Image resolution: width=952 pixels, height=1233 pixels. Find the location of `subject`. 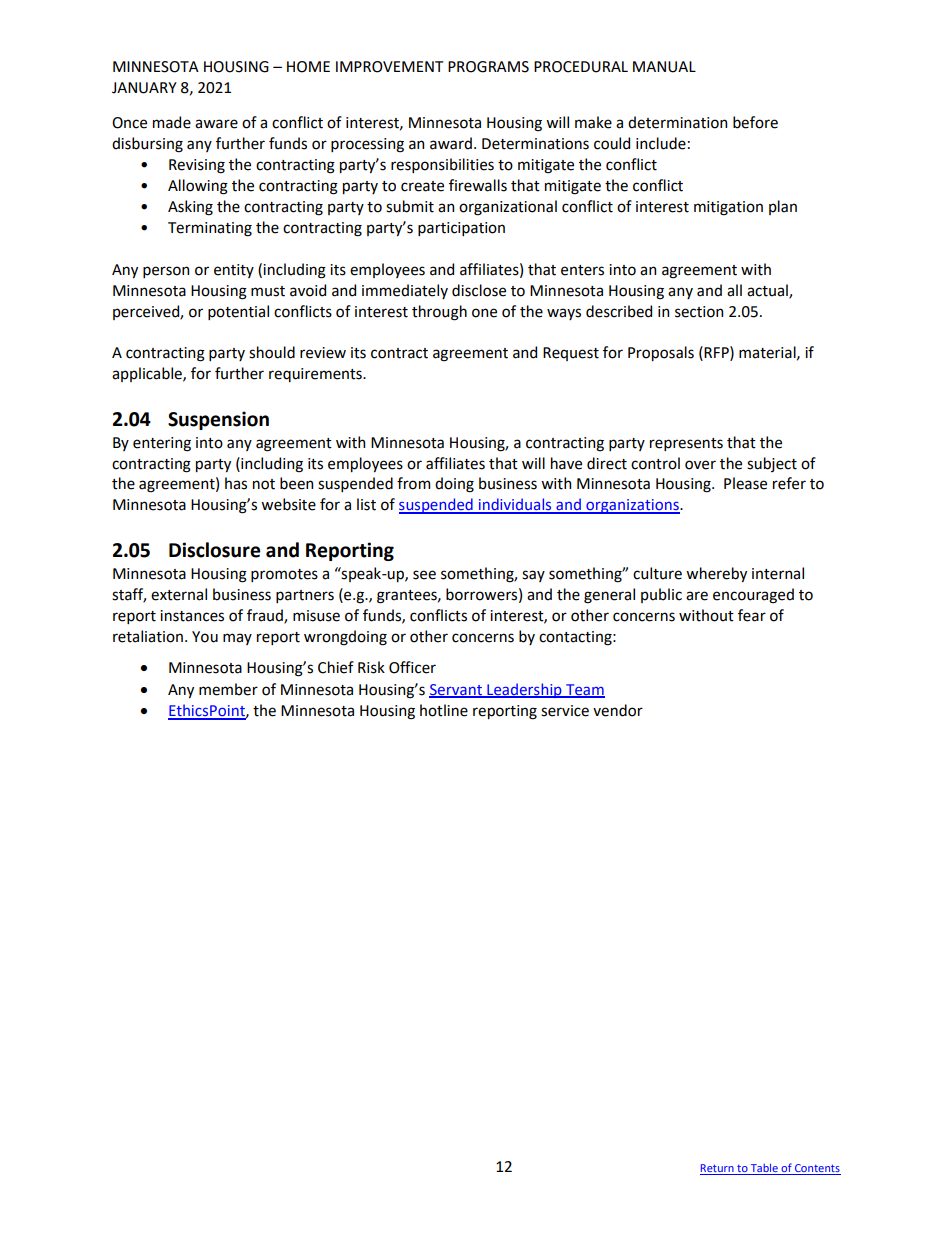

subject is located at coordinates (772, 464).
